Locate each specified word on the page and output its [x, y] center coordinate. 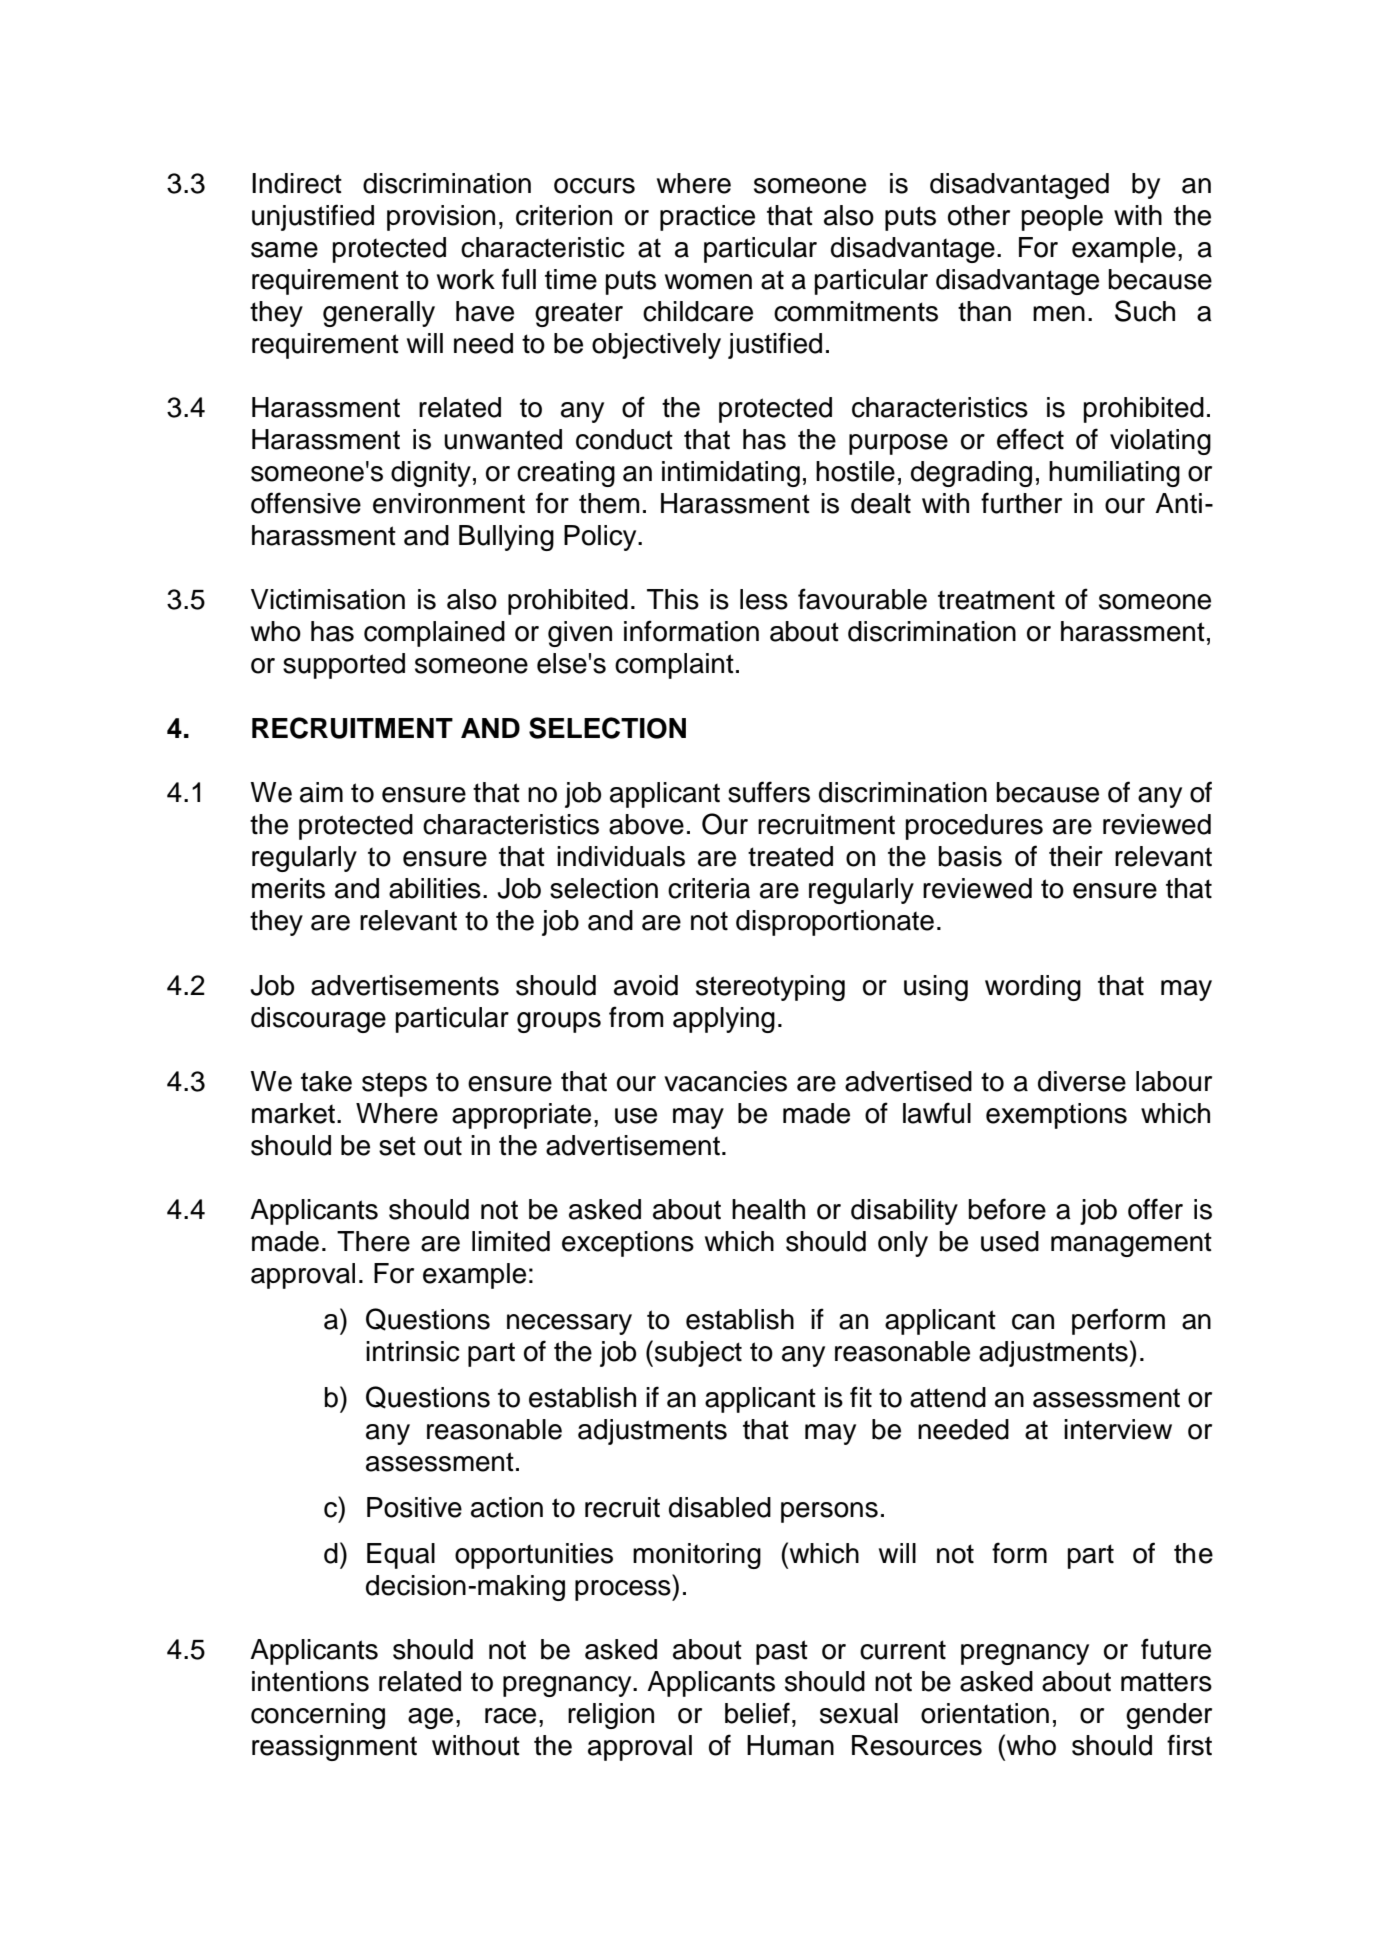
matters [1166, 1682]
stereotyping [770, 988]
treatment [996, 600]
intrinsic [413, 1351]
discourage [318, 1020]
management [1131, 1244]
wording [1033, 988]
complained [434, 634]
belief [757, 1713]
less [764, 599]
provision [441, 218]
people [1062, 218]
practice [707, 218]
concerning [318, 1716]
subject [698, 1354]
